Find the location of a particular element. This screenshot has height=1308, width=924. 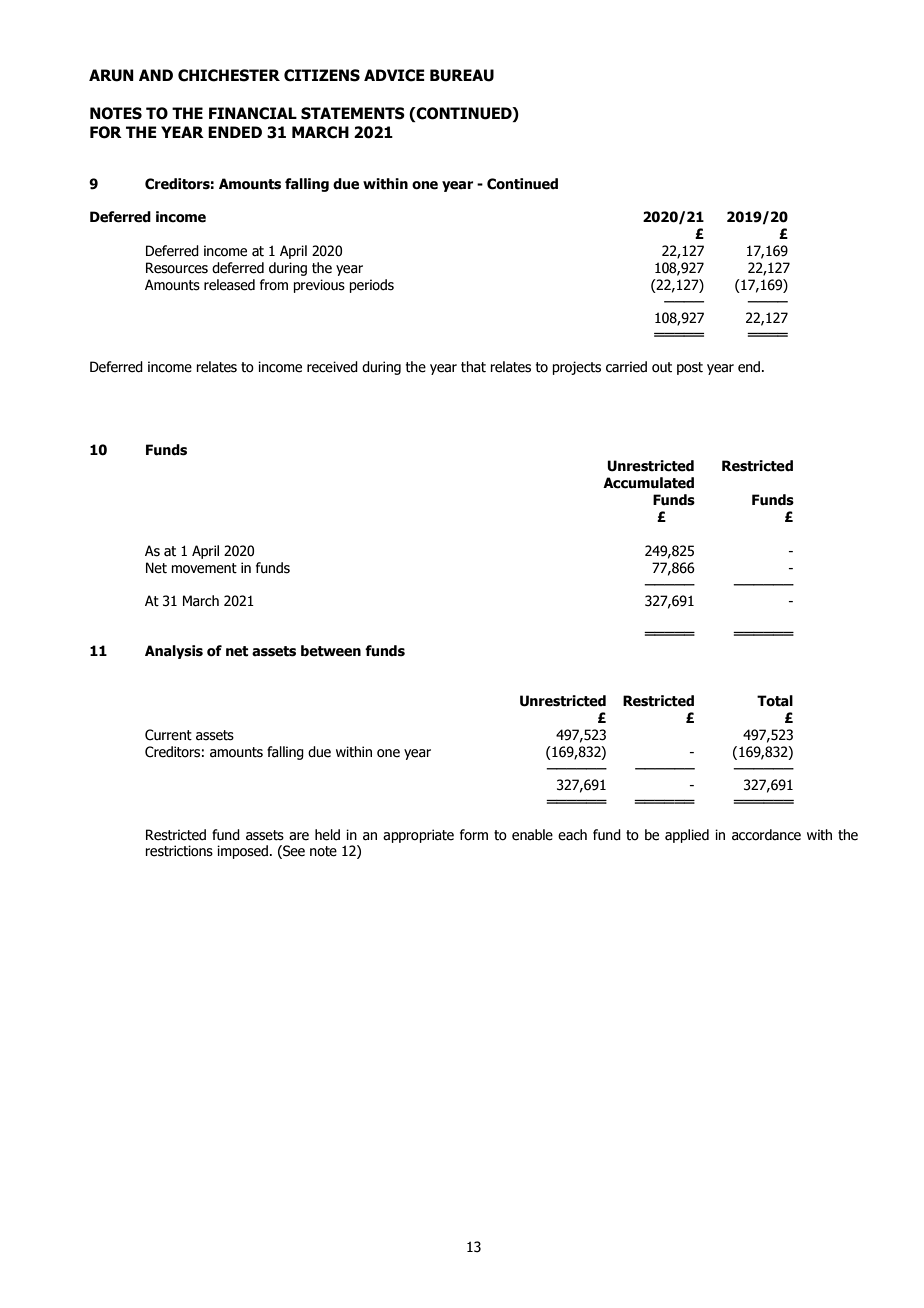

restrictions is located at coordinates (179, 851).
